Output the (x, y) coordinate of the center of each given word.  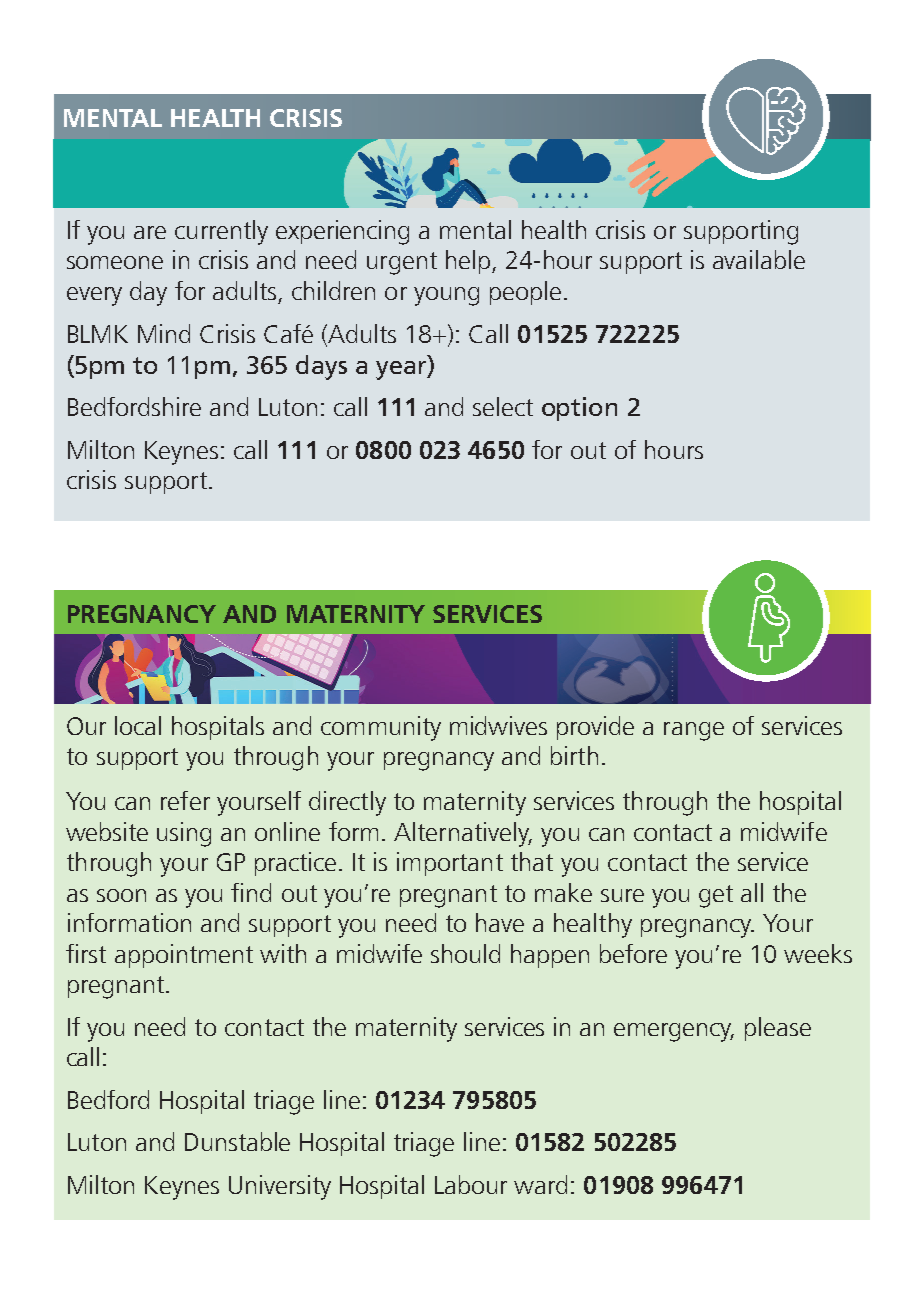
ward (540, 1184)
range (694, 731)
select (503, 406)
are (150, 232)
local (138, 725)
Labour (471, 1184)
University (280, 1187)
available (759, 259)
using (184, 834)
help (468, 262)
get (716, 896)
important (450, 864)
